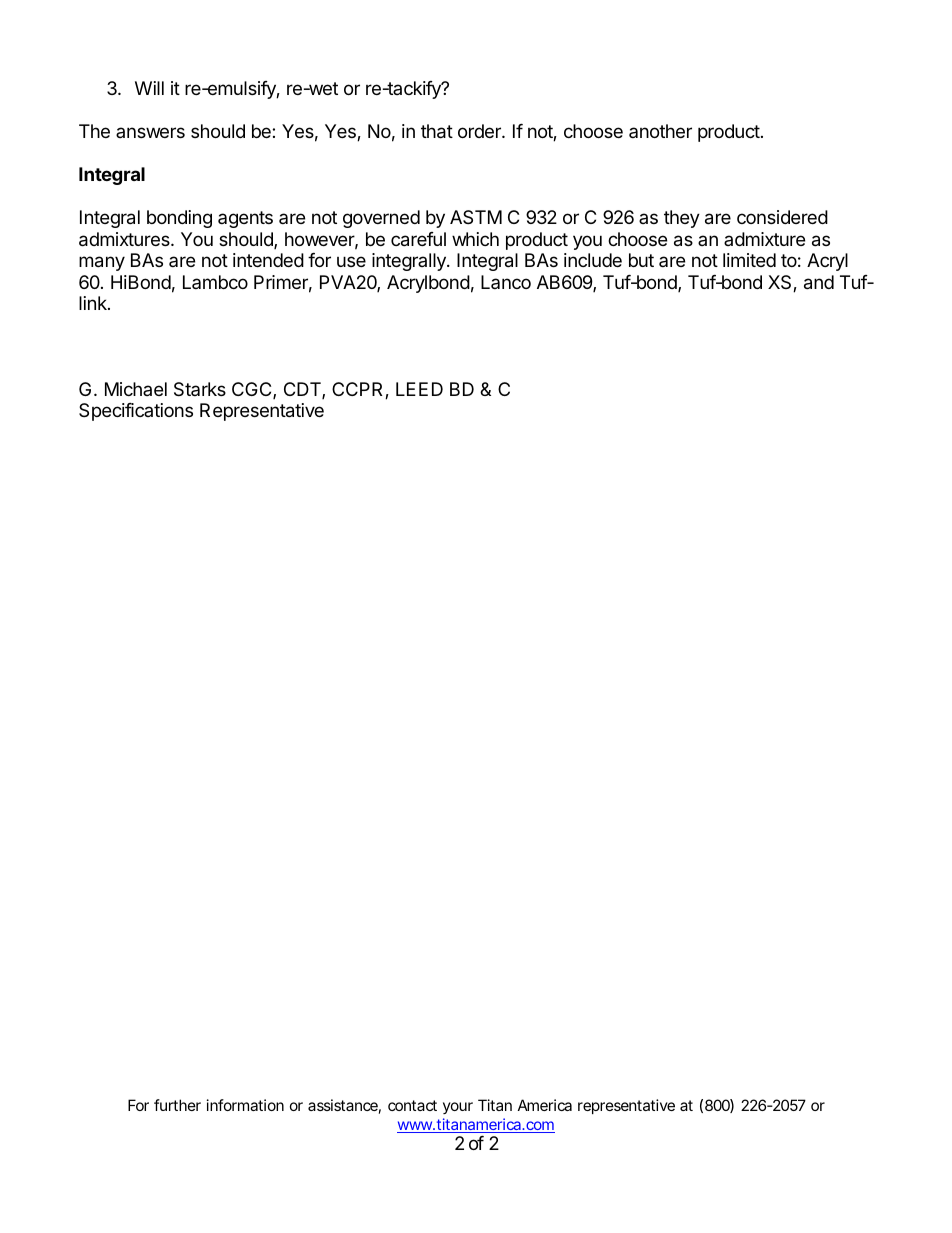 The image size is (952, 1233). I want to click on another, so click(660, 131).
